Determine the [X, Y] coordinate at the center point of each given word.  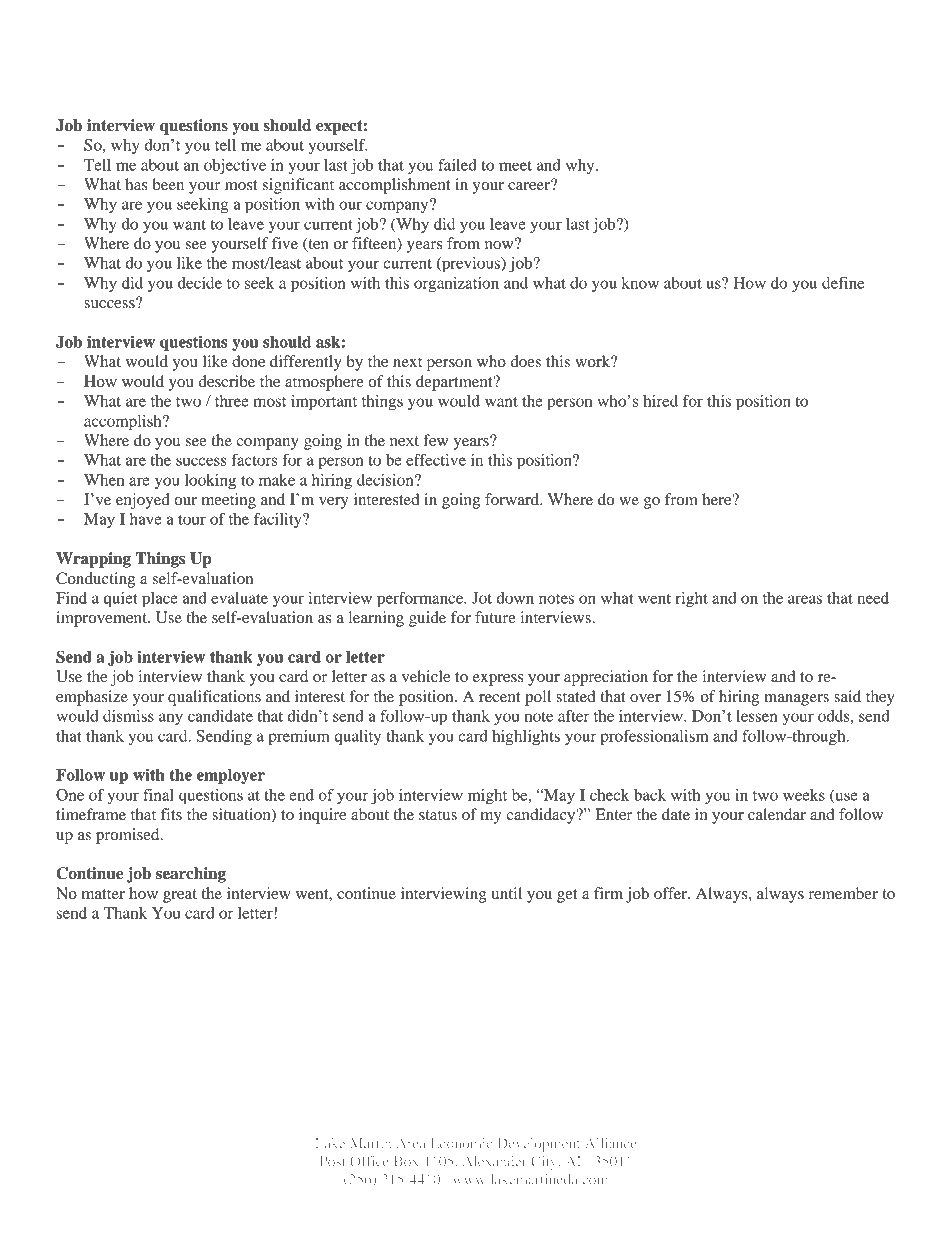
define [843, 283]
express [498, 680]
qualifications [214, 698]
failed [457, 165]
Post [332, 1161]
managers [796, 700]
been [168, 184]
